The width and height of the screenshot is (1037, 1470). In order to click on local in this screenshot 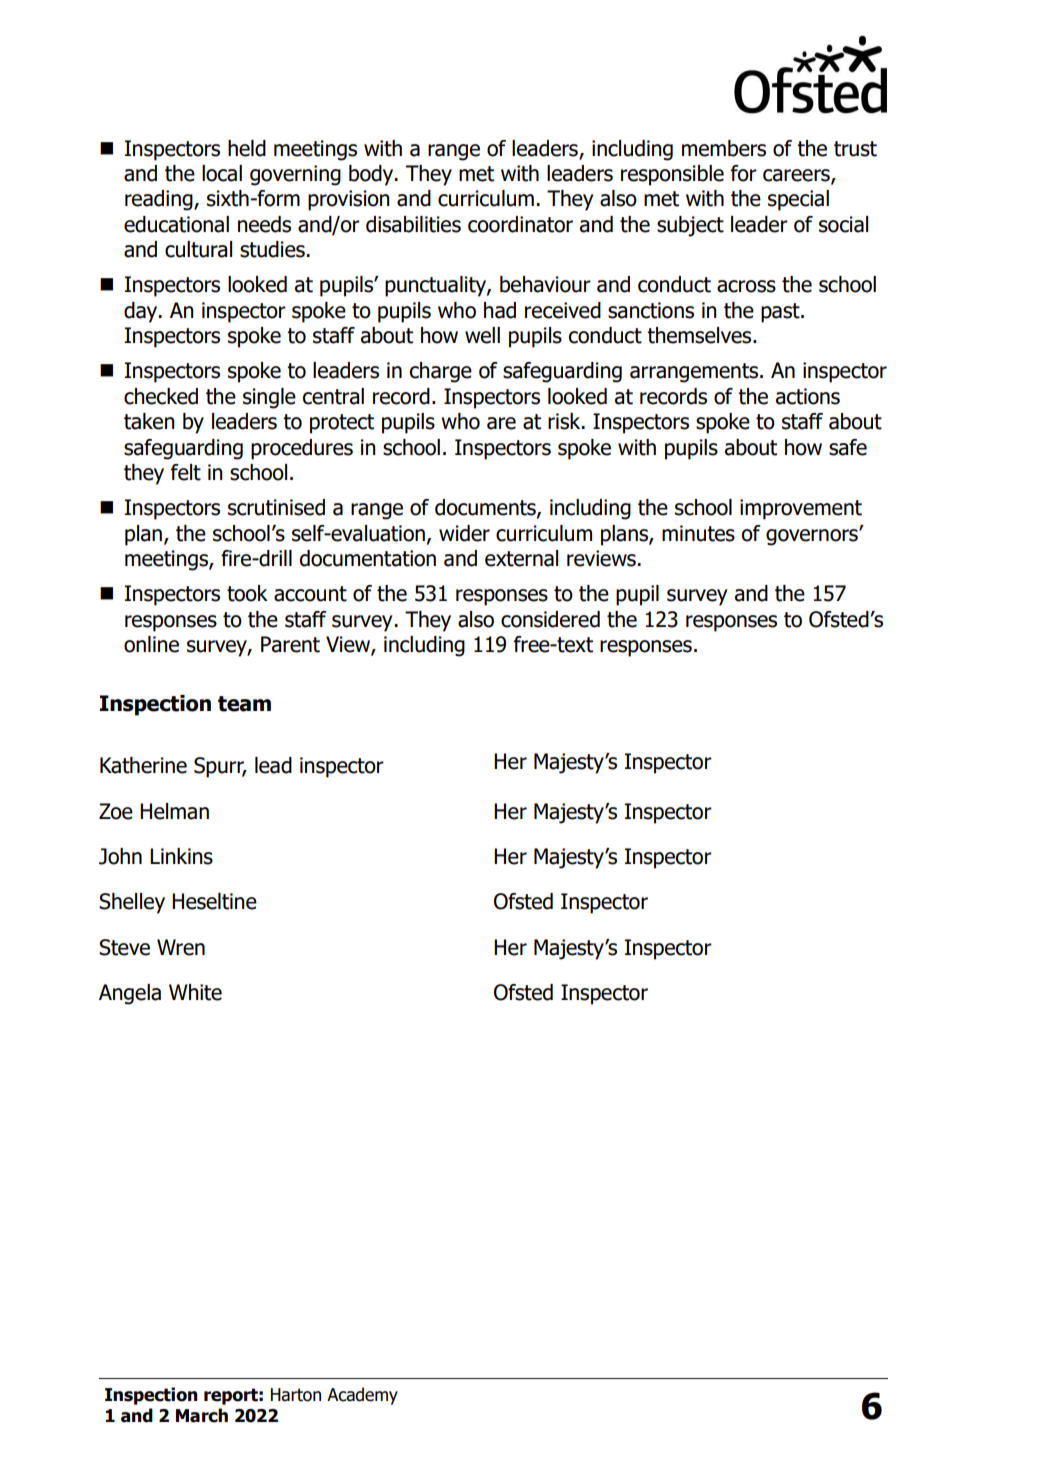, I will do `click(222, 173)`.
